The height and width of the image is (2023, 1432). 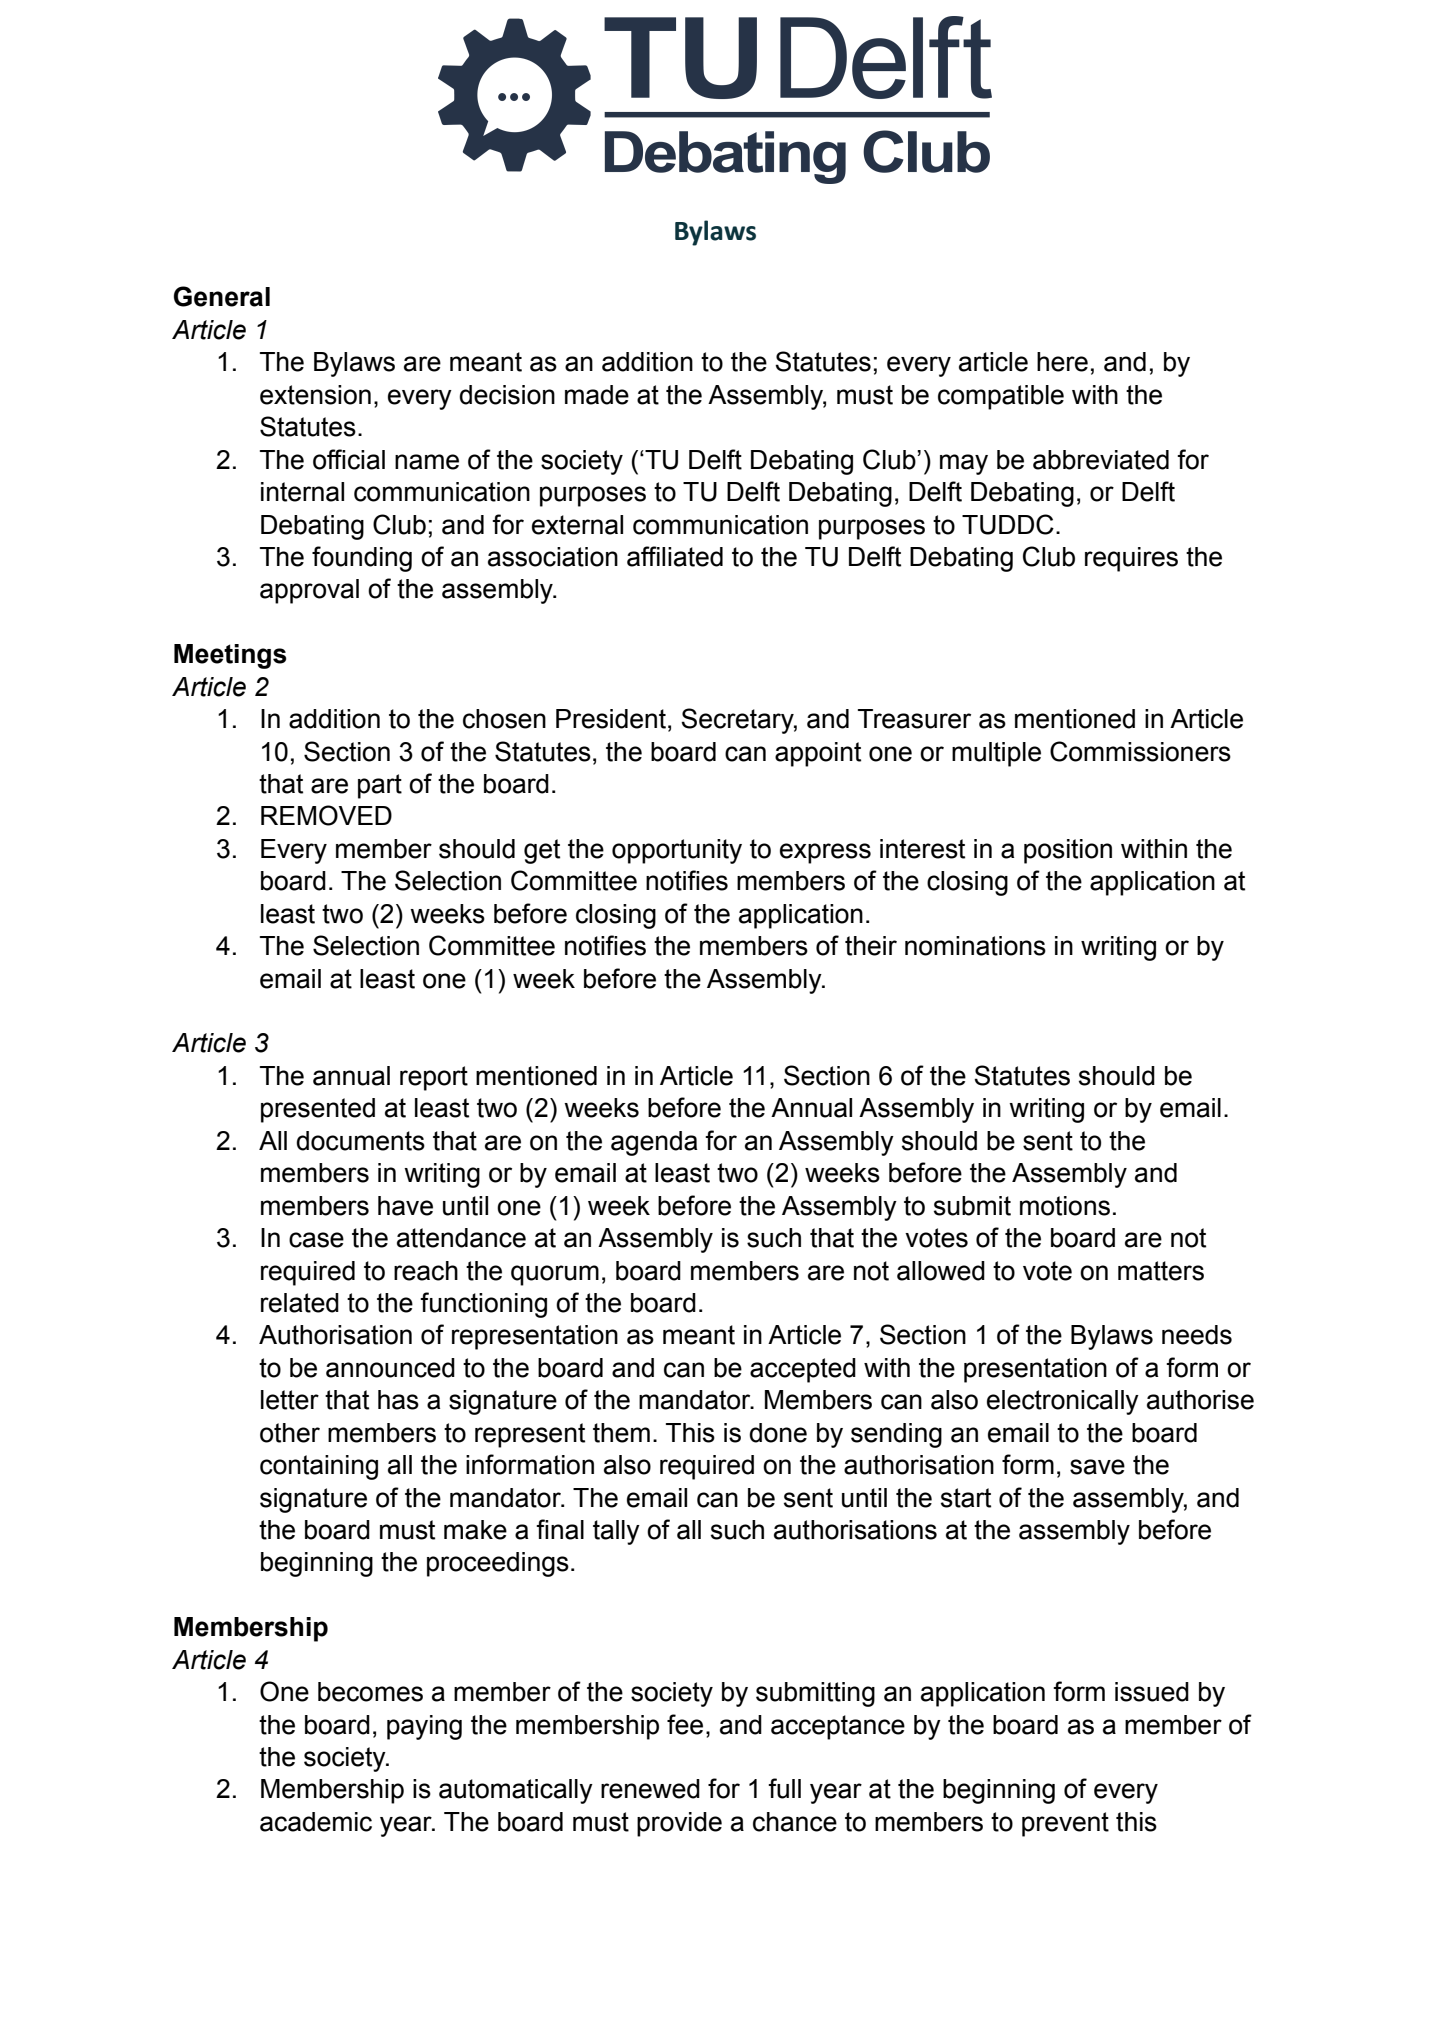 I want to click on nominations, so click(x=975, y=946).
